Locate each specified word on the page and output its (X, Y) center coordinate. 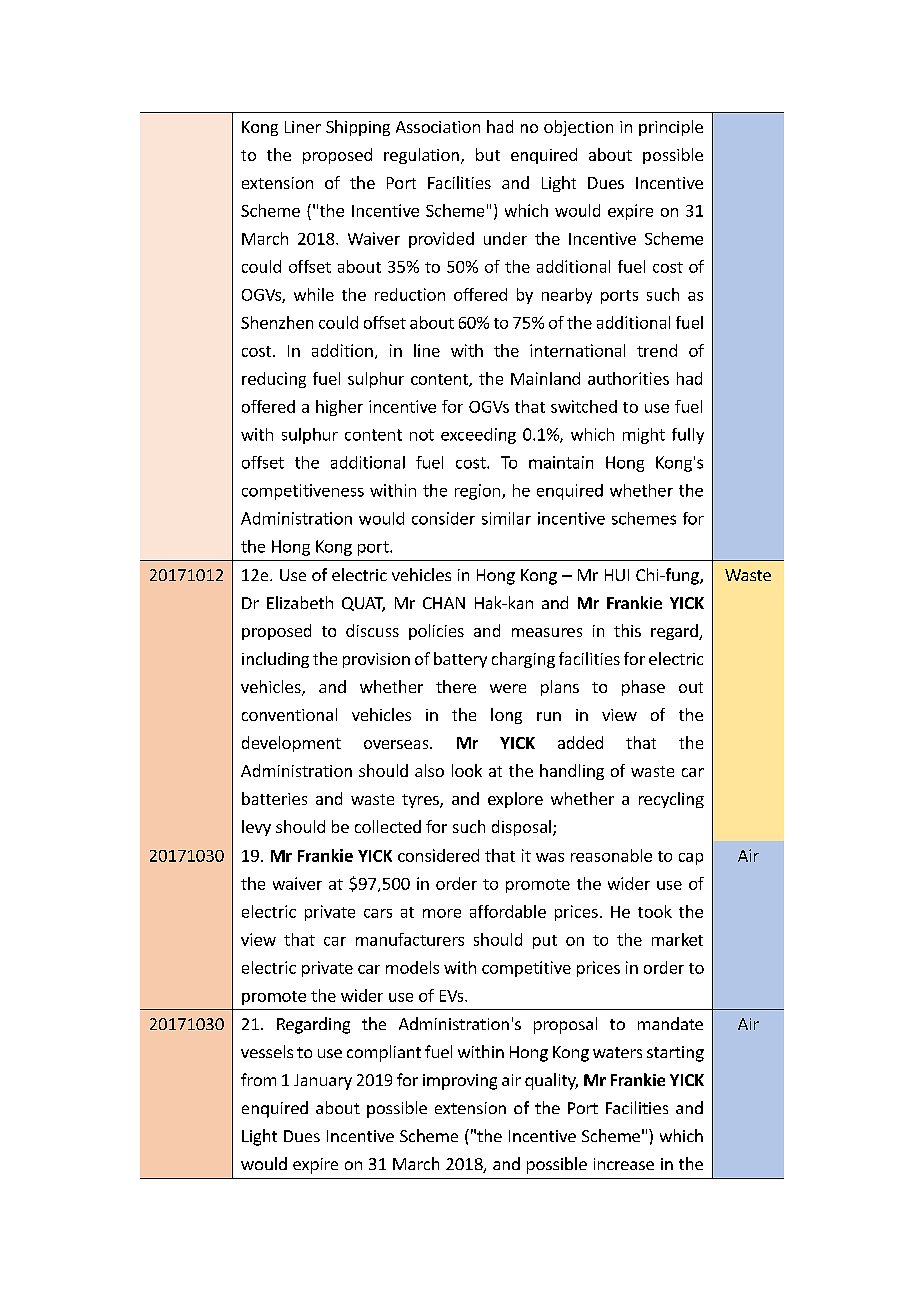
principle (671, 128)
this (627, 630)
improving (460, 1082)
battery (460, 660)
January (323, 1082)
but (488, 154)
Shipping (358, 128)
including (275, 660)
